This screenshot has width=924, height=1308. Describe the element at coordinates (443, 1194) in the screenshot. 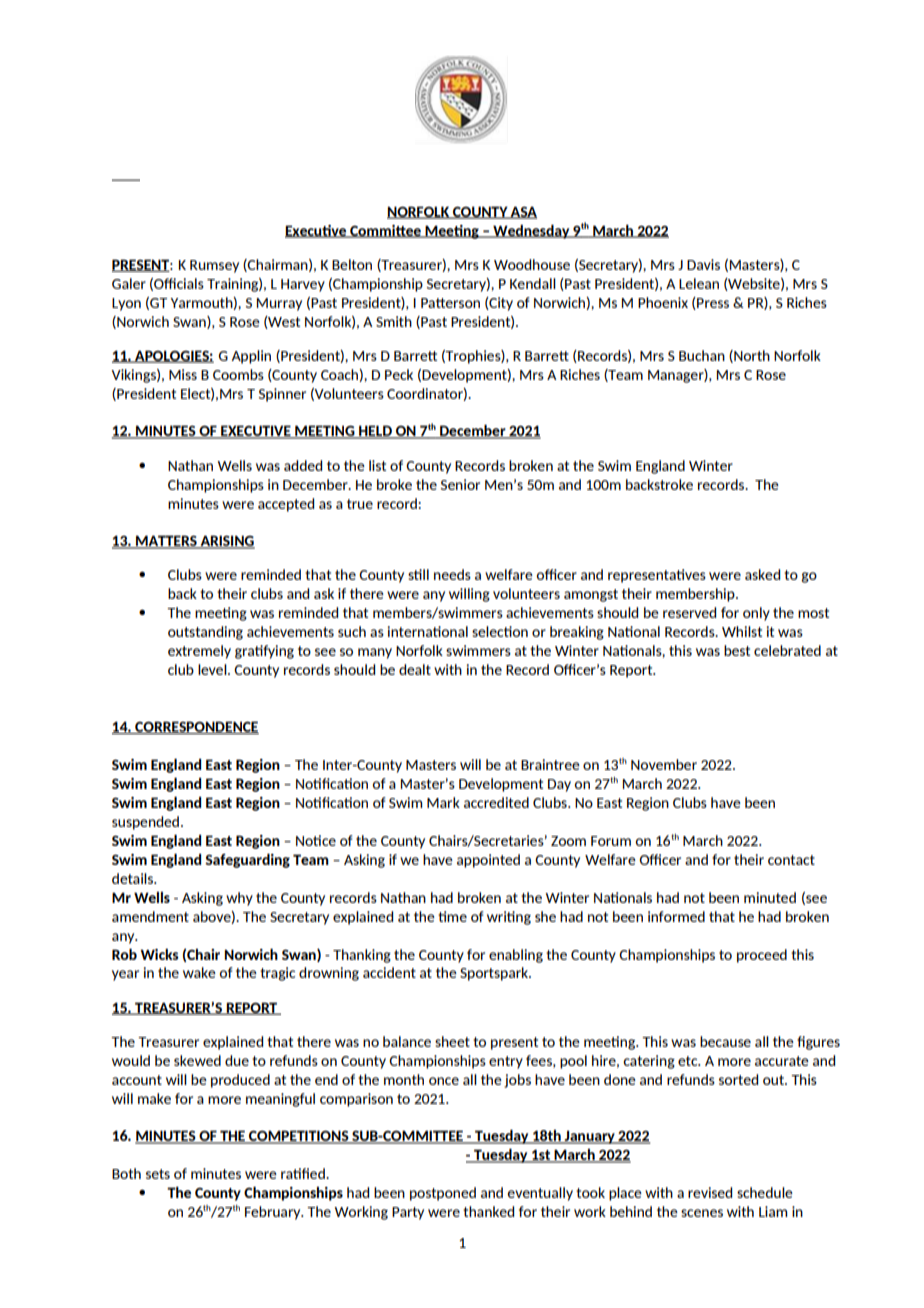

I see `postponed` at that location.
